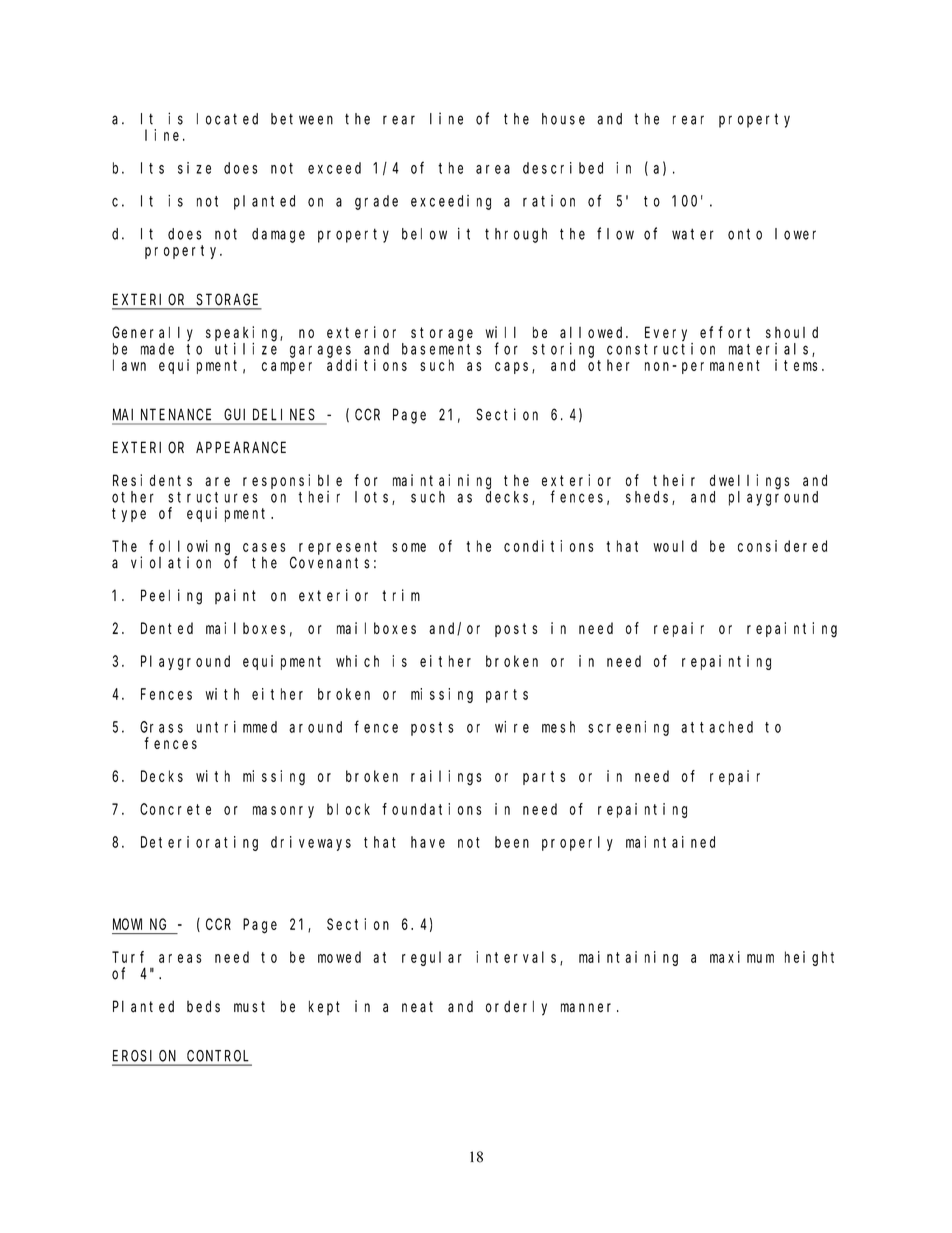  I want to click on house, so click(563, 119).
